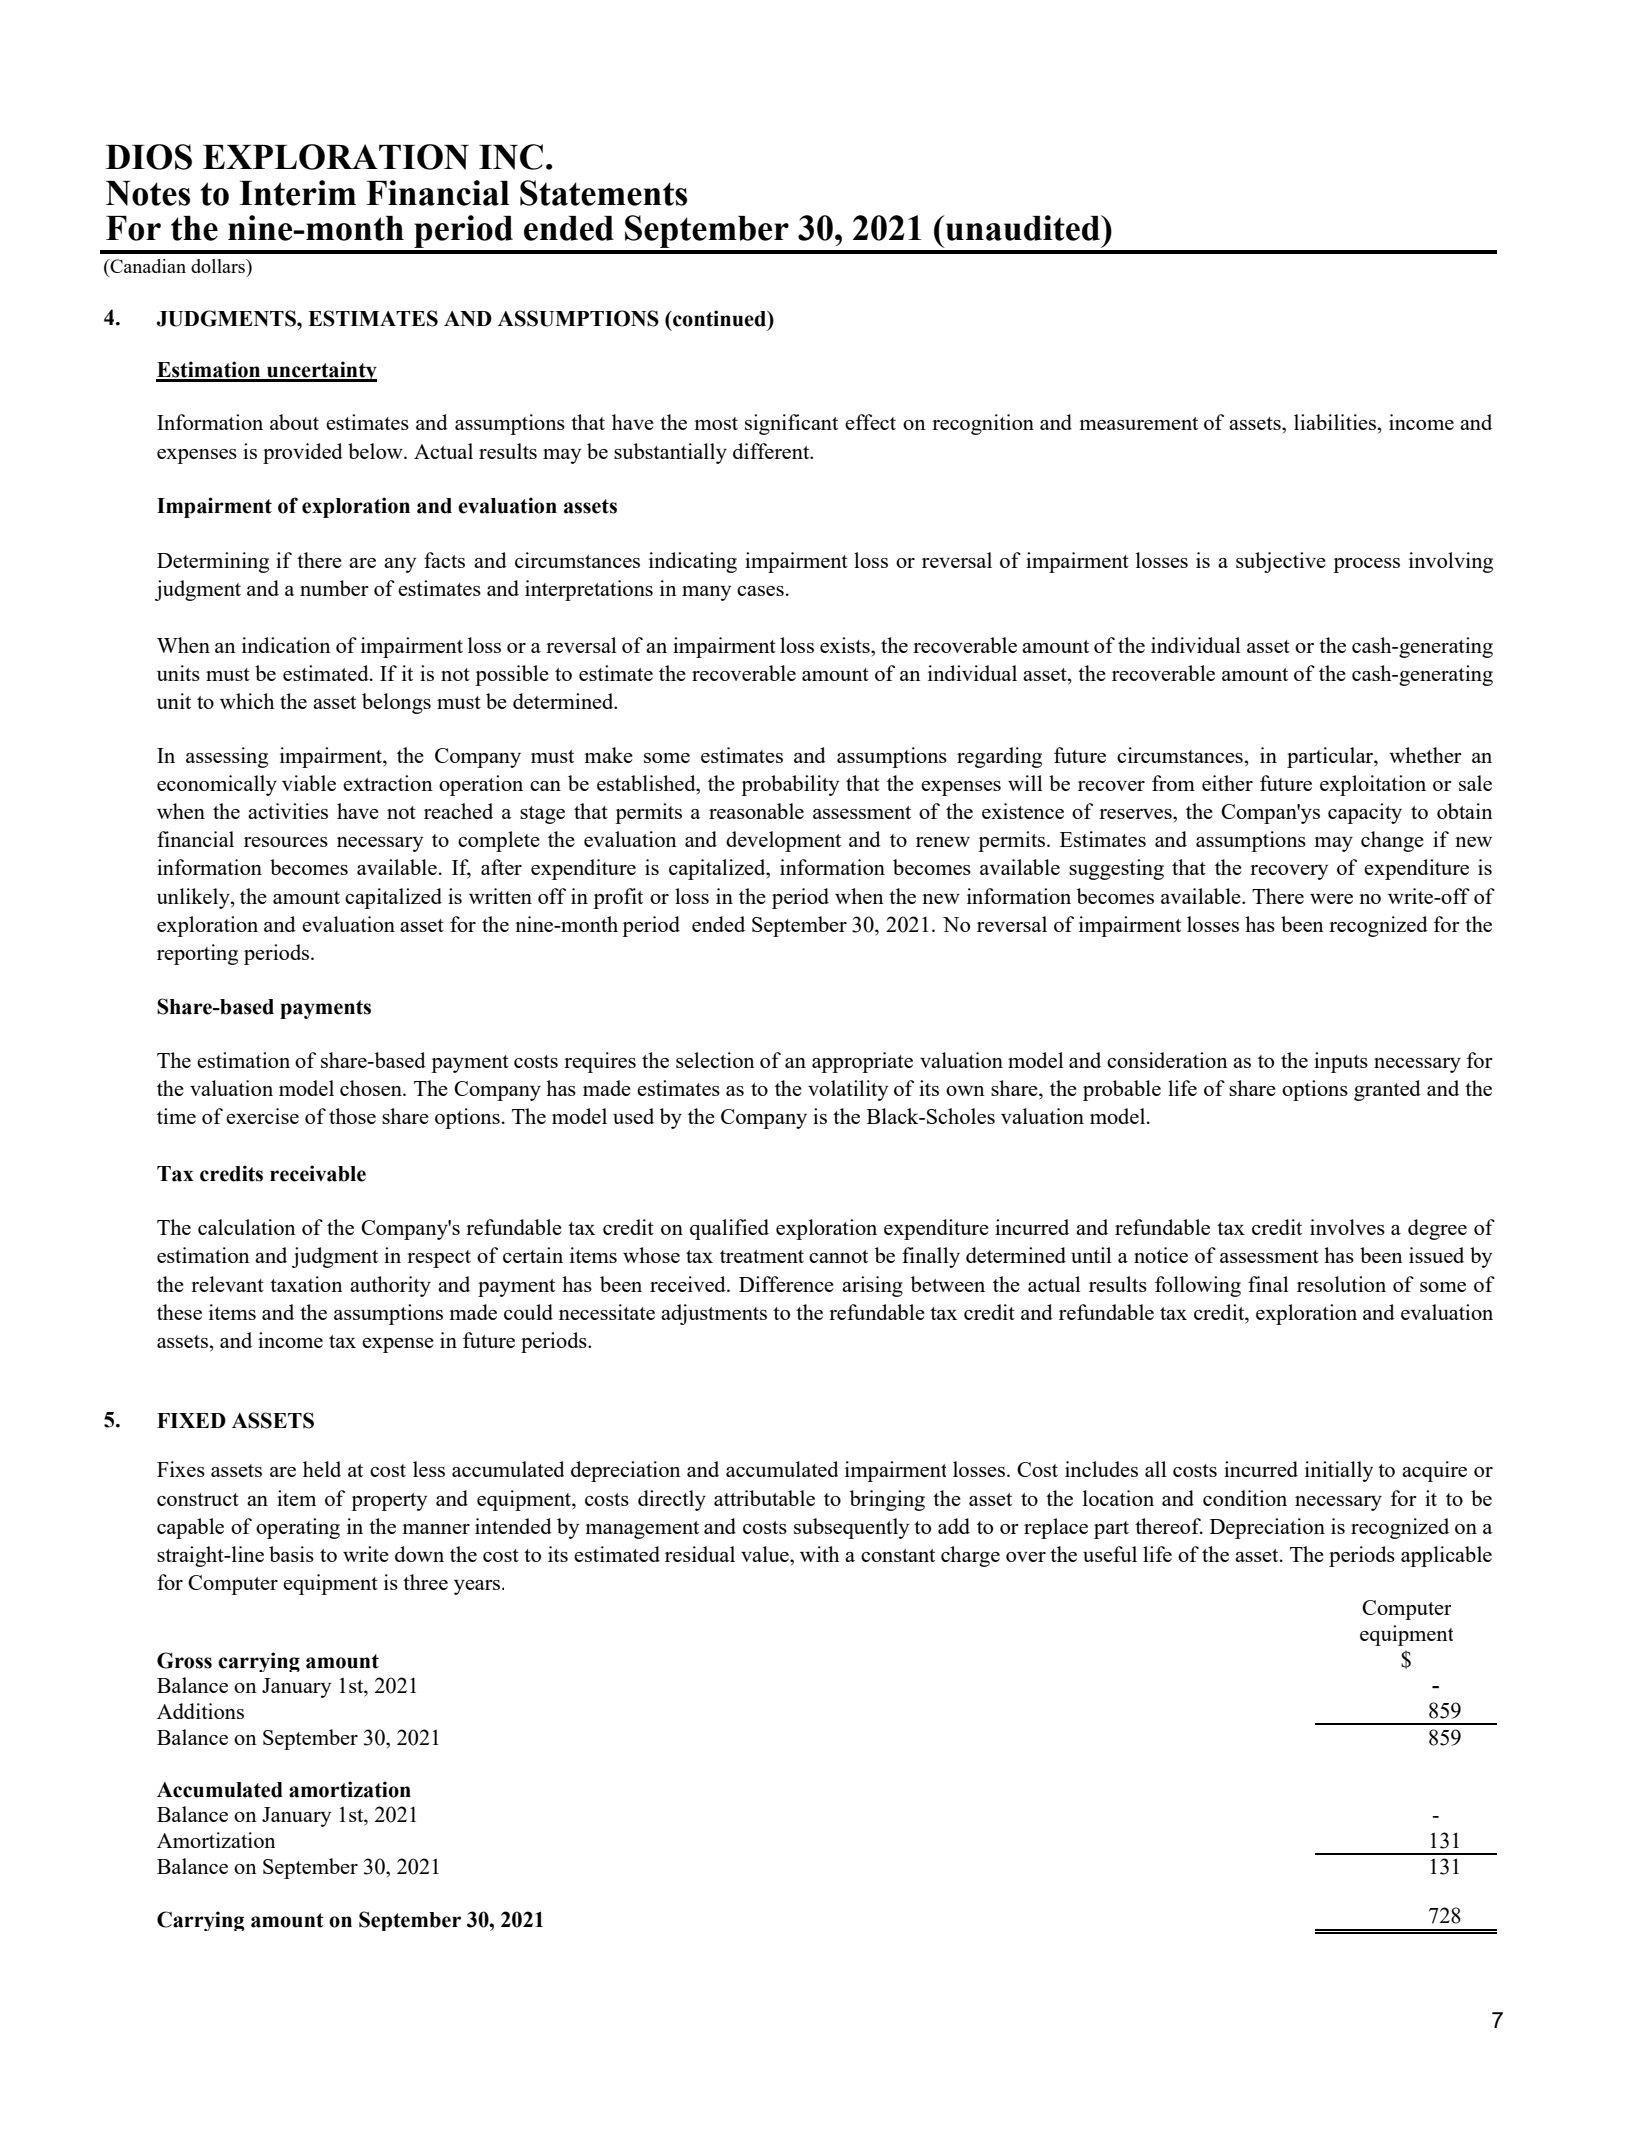 Image resolution: width=1651 pixels, height=2136 pixels. I want to click on number, so click(334, 588).
